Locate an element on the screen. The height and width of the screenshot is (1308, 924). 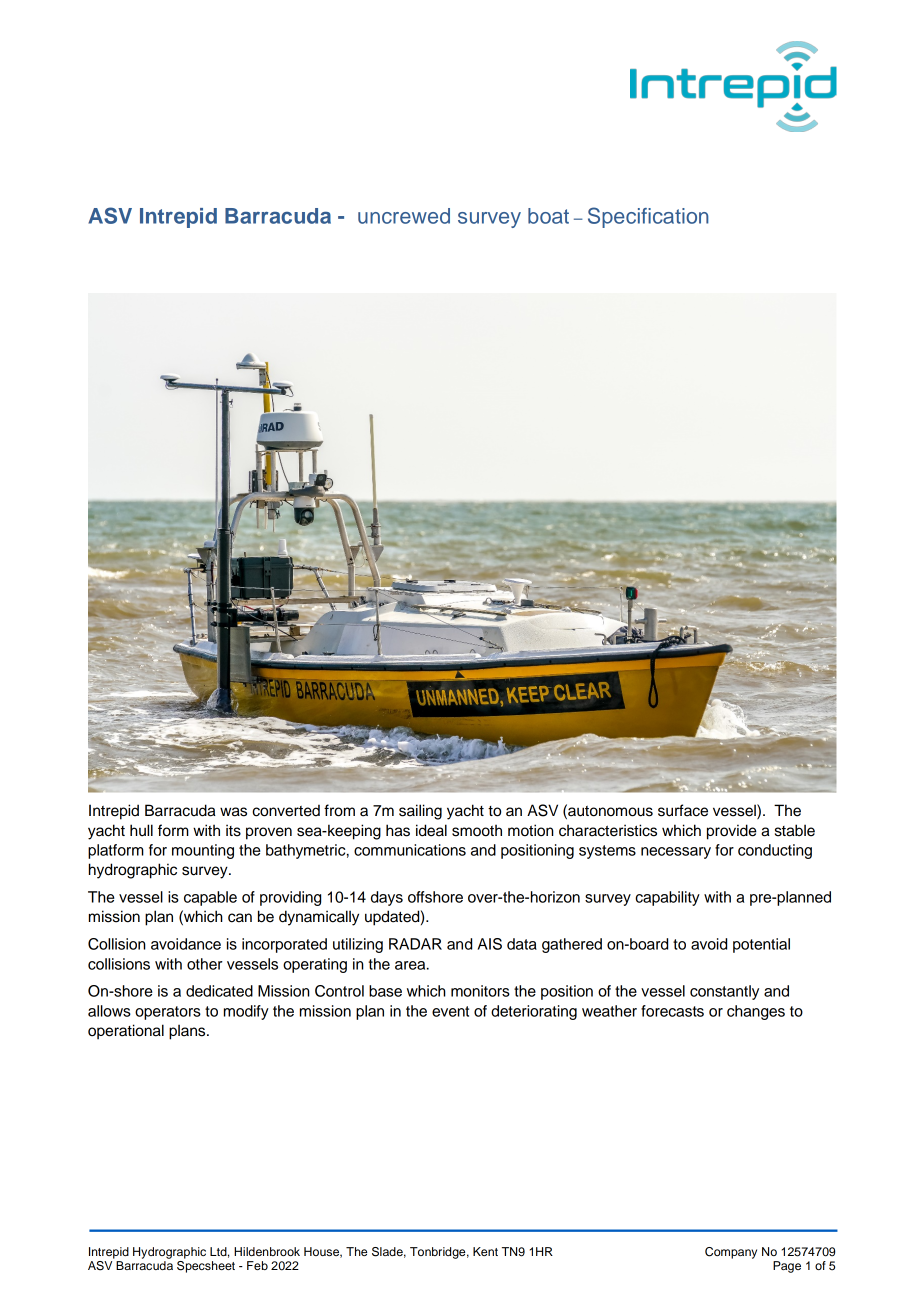
provide is located at coordinates (732, 832).
